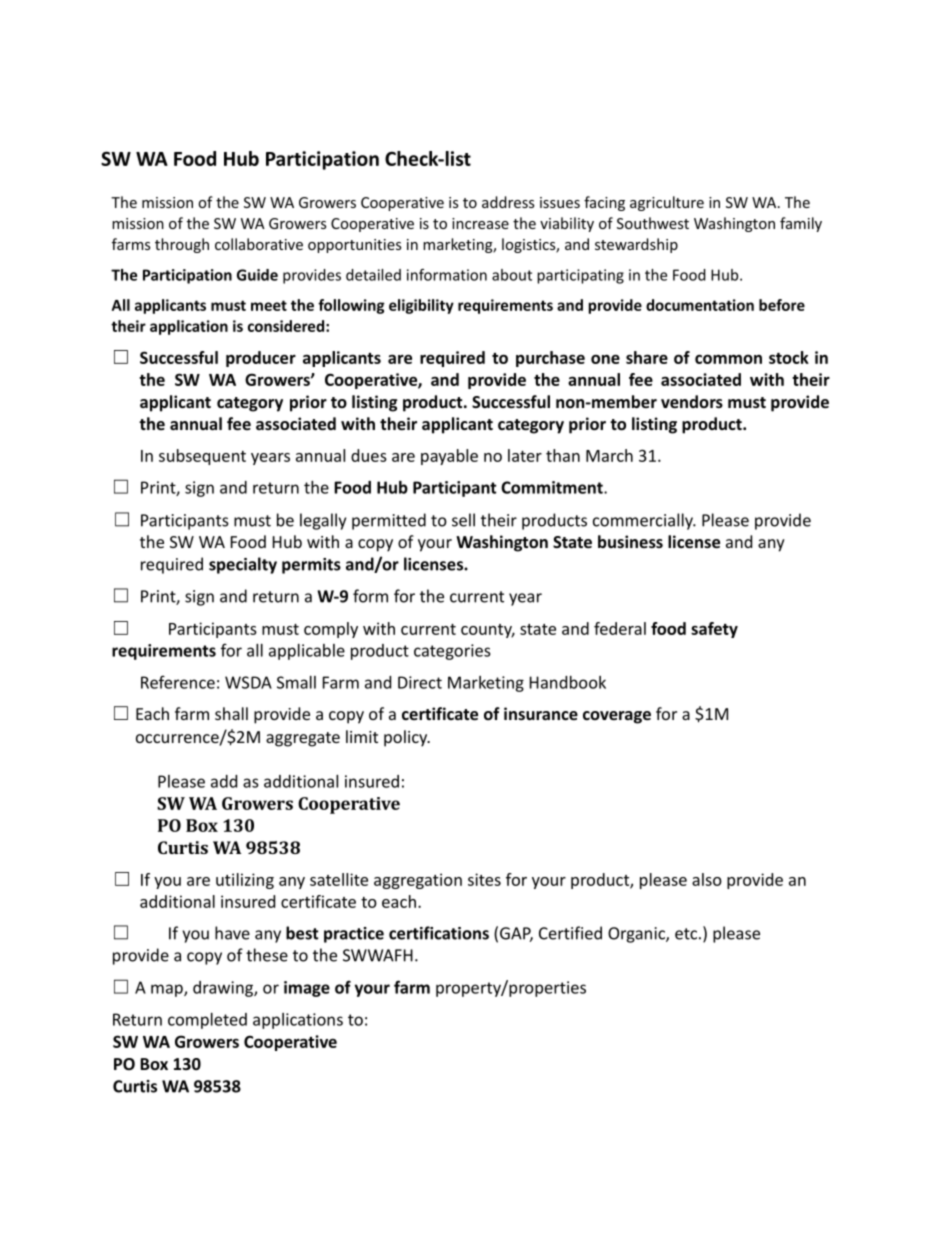 The image size is (952, 1233). I want to click on specialty, so click(243, 565).
